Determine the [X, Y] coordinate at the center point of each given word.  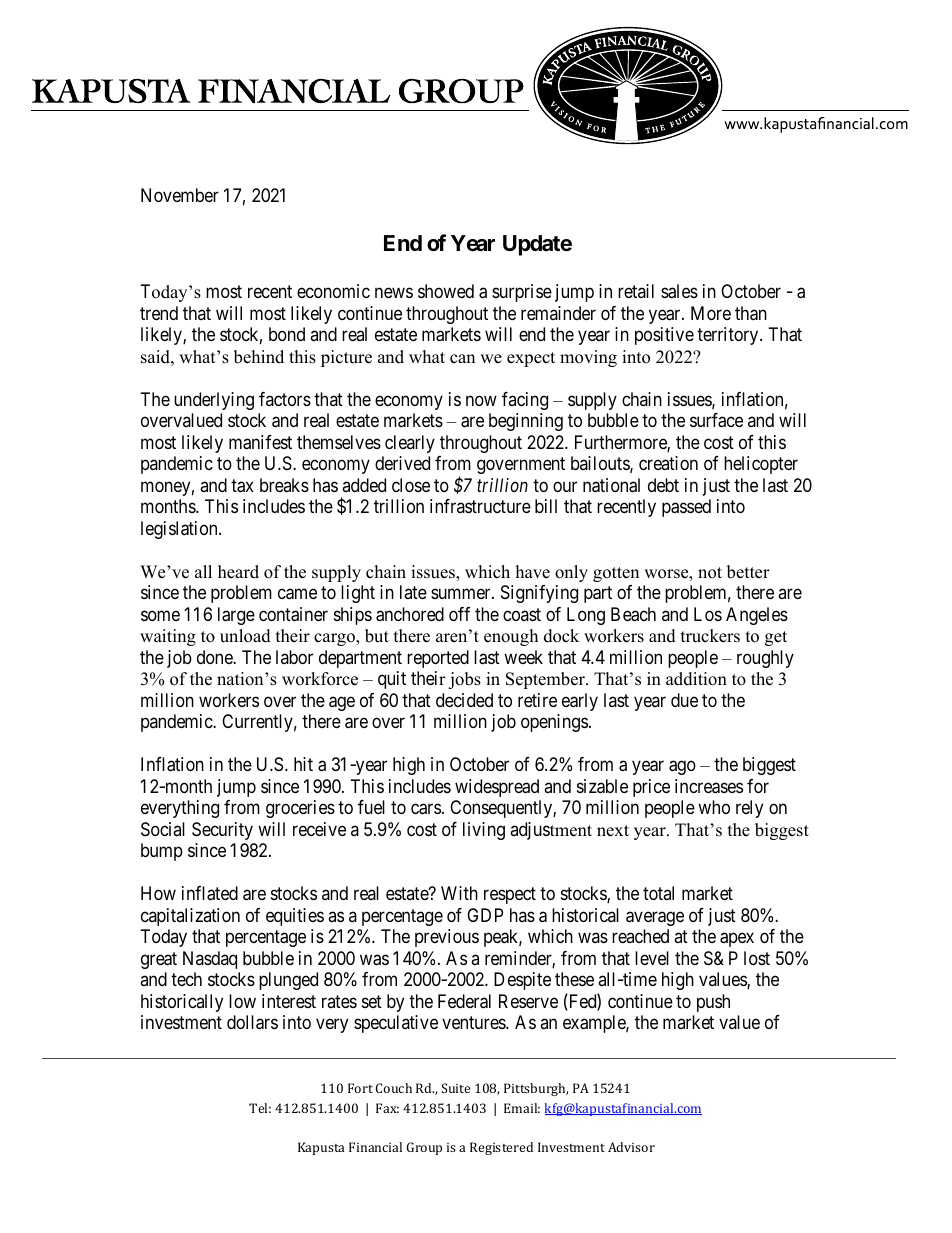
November [180, 195]
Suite [455, 1088]
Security [222, 831]
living [484, 831]
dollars [252, 1022]
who [714, 807]
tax [242, 486]
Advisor [631, 1147]
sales [679, 291]
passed [686, 508]
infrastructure [480, 506]
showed [446, 291]
